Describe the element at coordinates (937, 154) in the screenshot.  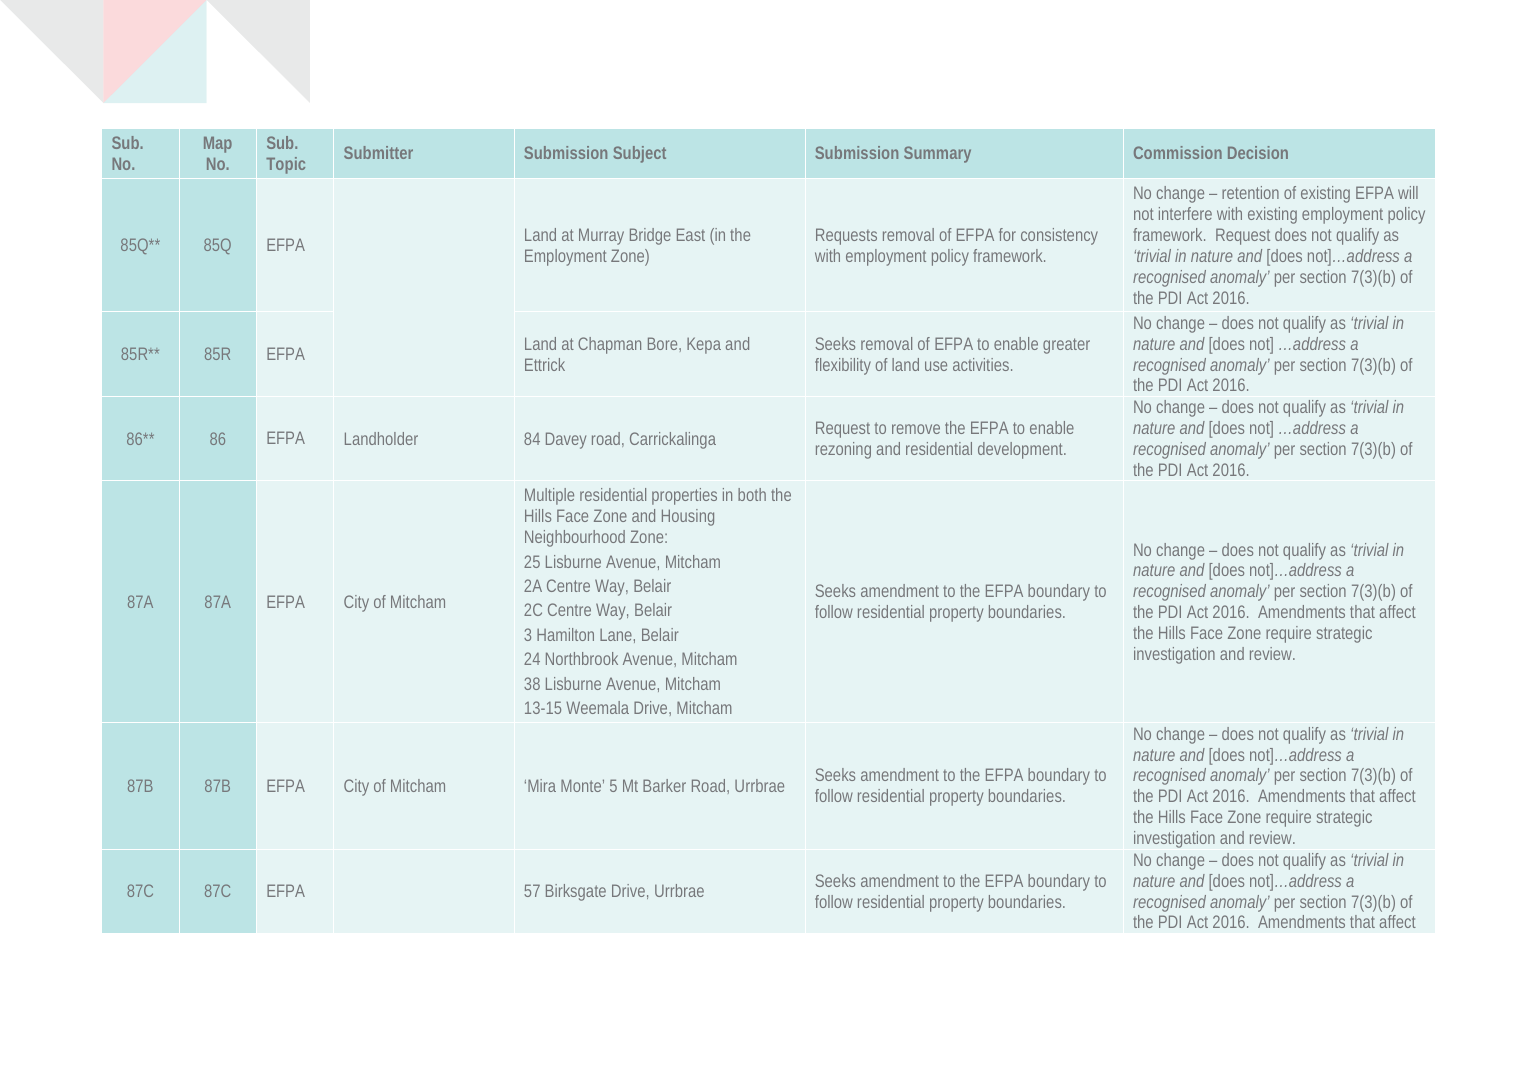
I see `Summary` at that location.
